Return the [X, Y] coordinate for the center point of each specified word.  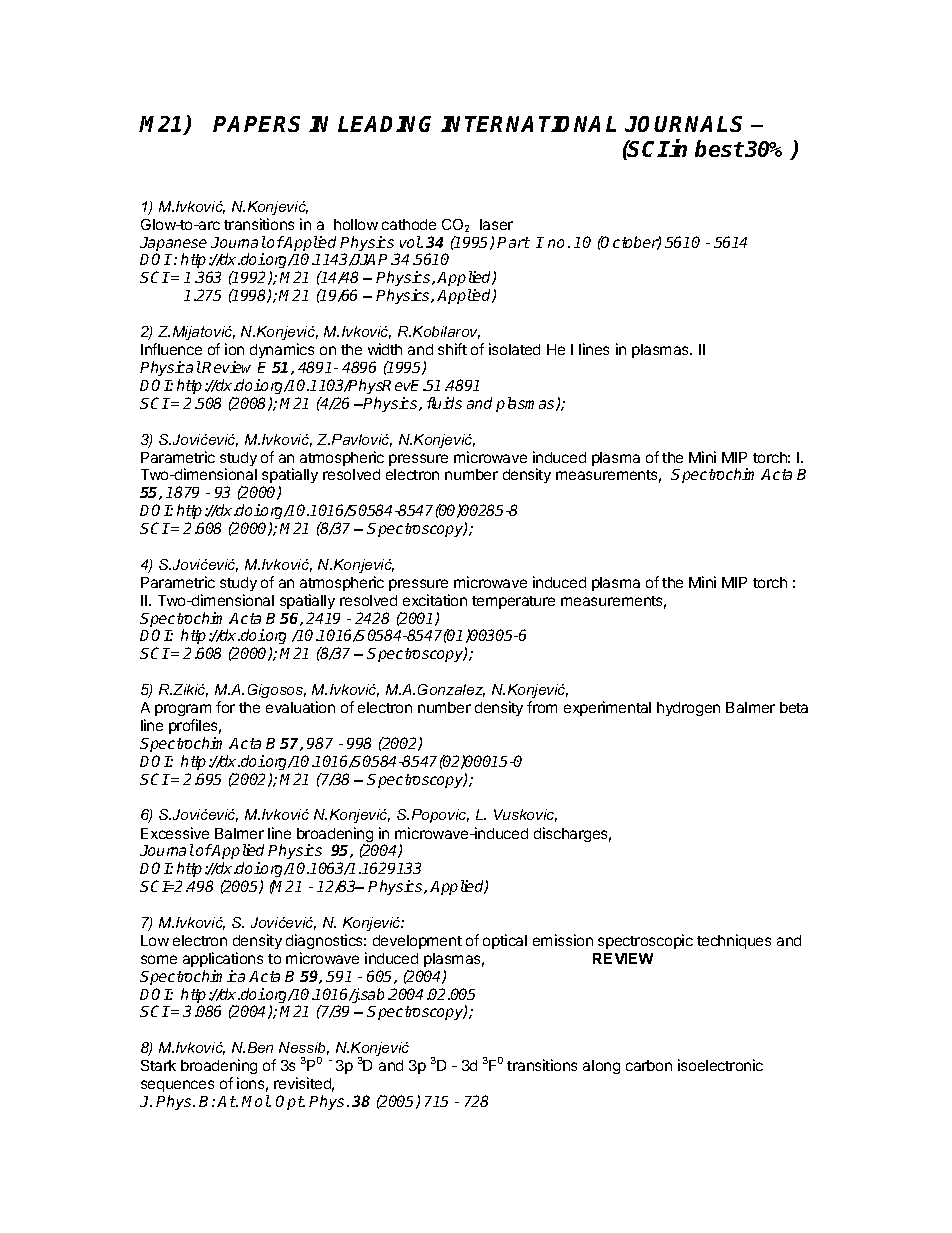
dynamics [282, 352]
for [225, 707]
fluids [444, 403]
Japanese [173, 245]
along [601, 1067]
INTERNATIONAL [528, 124]
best [719, 148]
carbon [649, 1065]
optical [505, 941]
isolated [514, 349]
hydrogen [688, 709]
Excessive [175, 833]
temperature [513, 602]
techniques [734, 941]
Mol [256, 1101]
